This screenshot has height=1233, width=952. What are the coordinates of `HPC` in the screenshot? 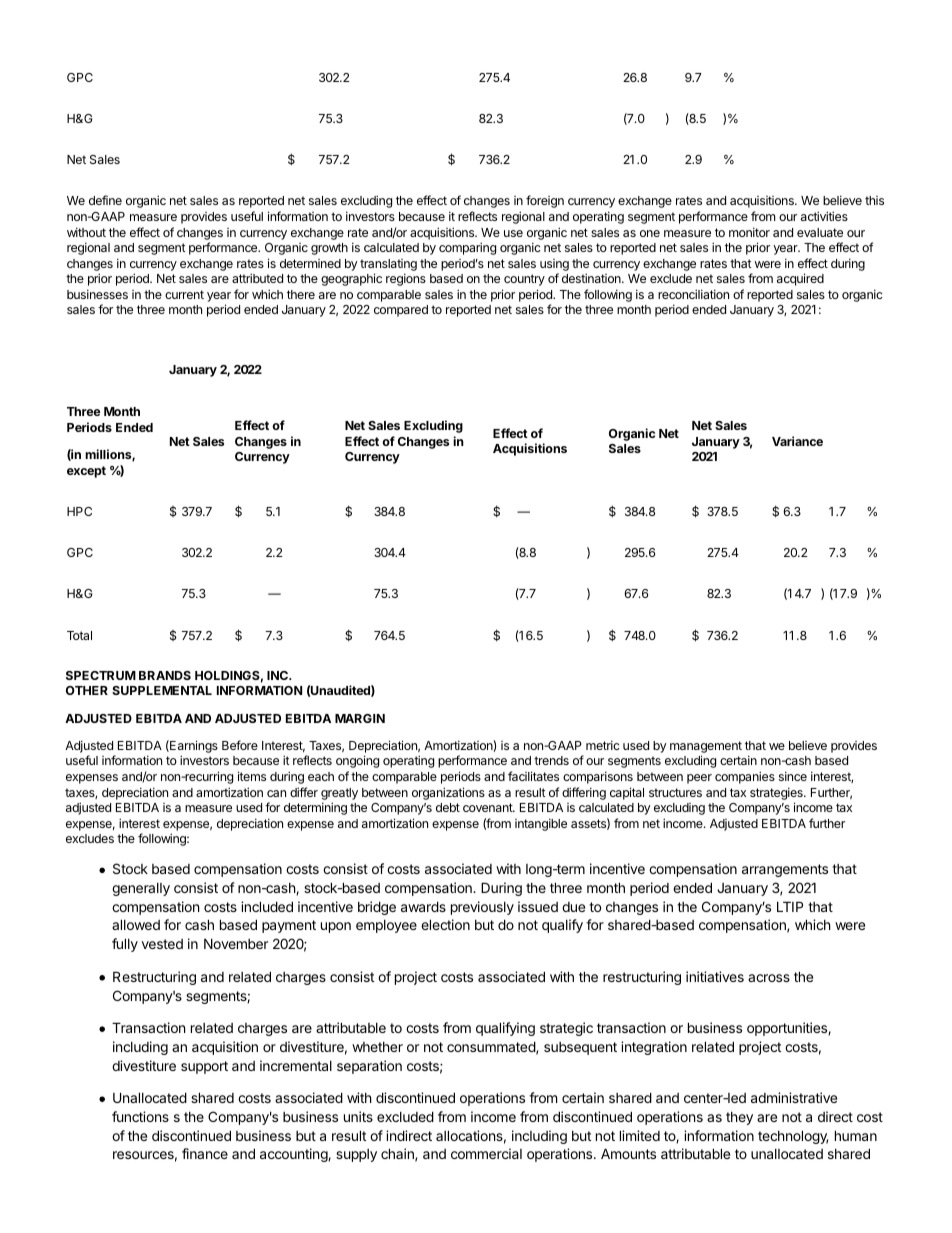 It's located at (79, 511).
